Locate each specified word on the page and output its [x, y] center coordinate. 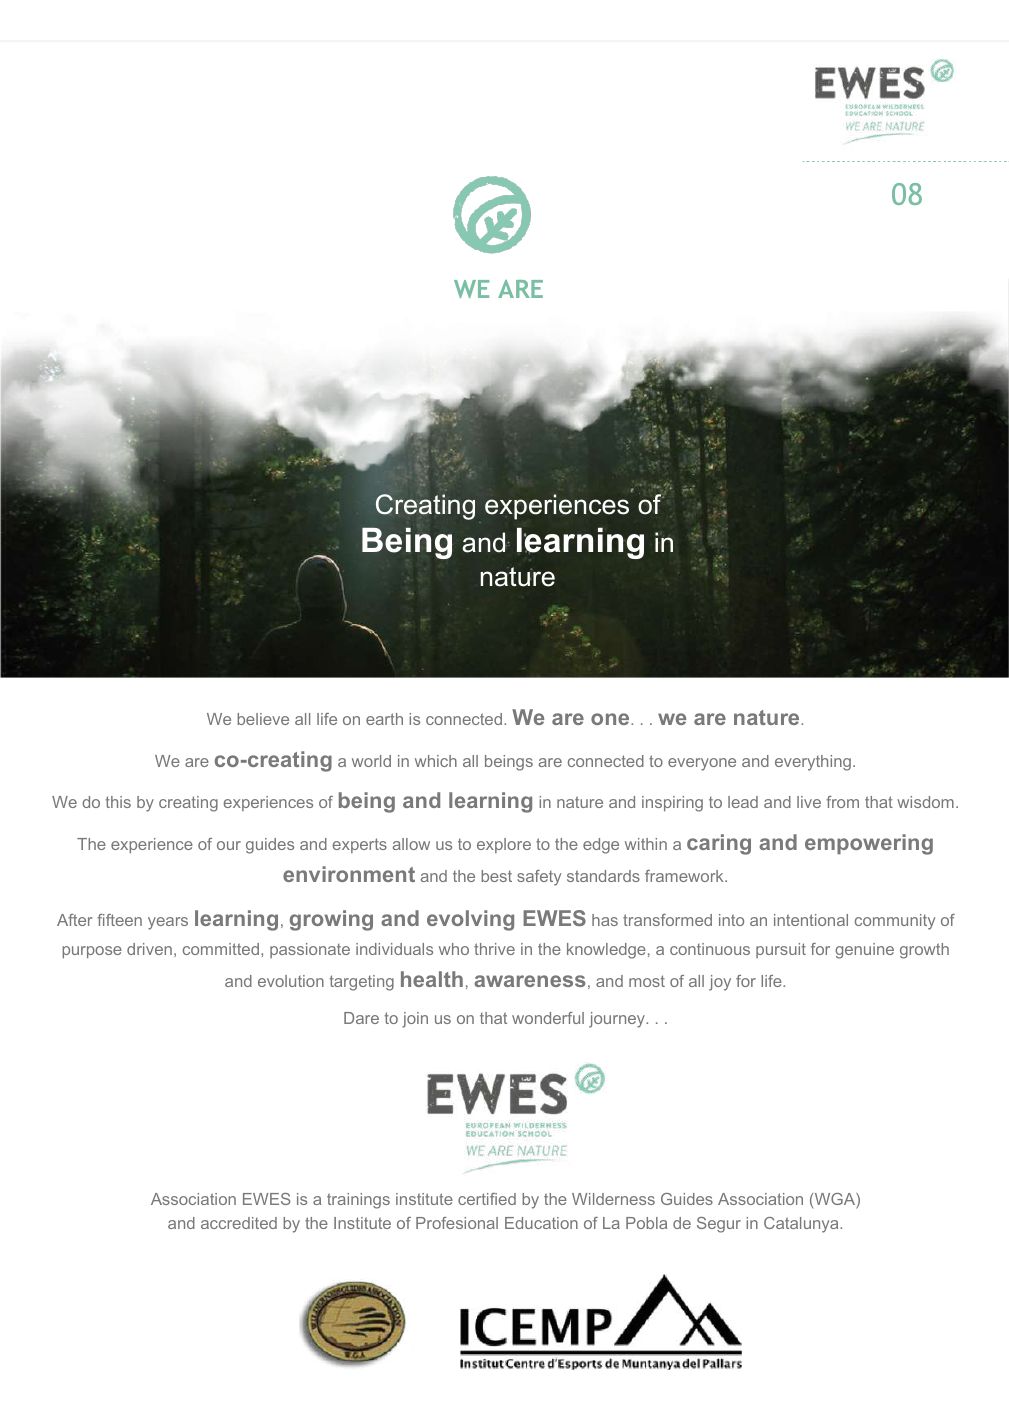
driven [149, 949]
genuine [864, 951]
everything [813, 763]
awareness [530, 981]
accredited [239, 1223]
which [436, 761]
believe [263, 719]
